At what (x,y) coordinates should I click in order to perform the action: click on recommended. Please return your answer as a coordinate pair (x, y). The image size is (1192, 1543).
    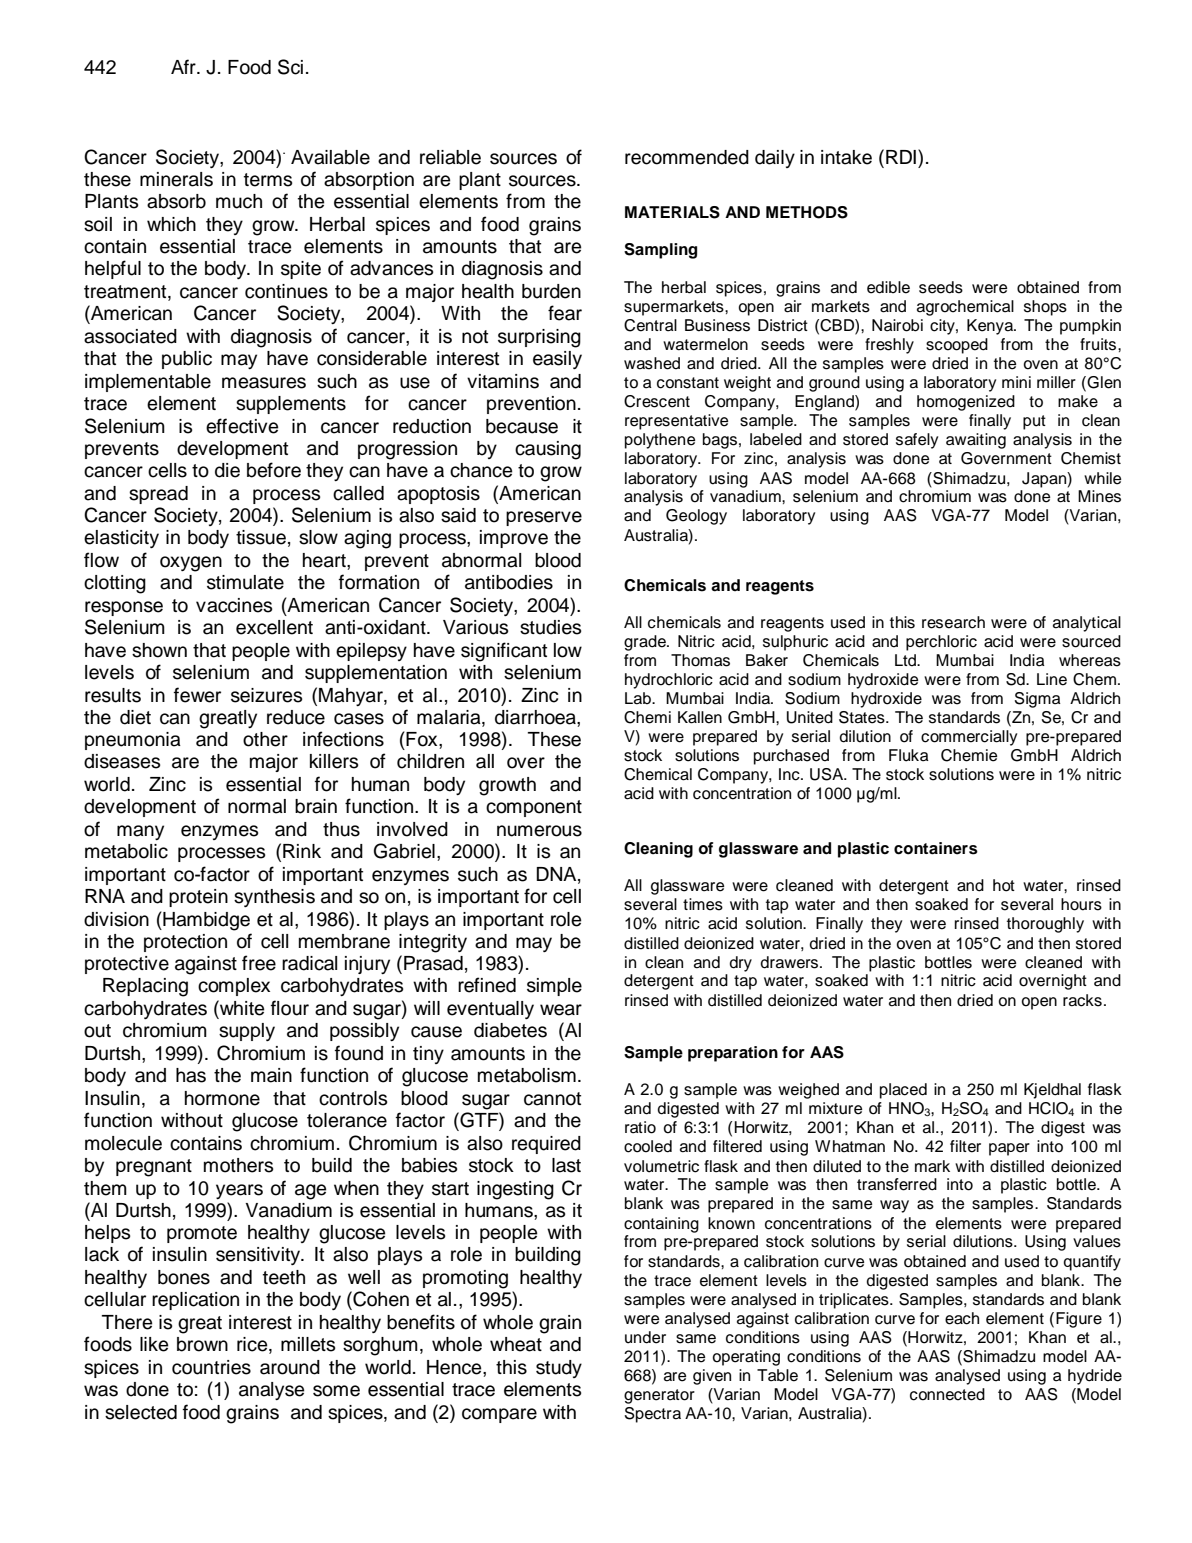
    Looking at the image, I should click on (687, 157).
